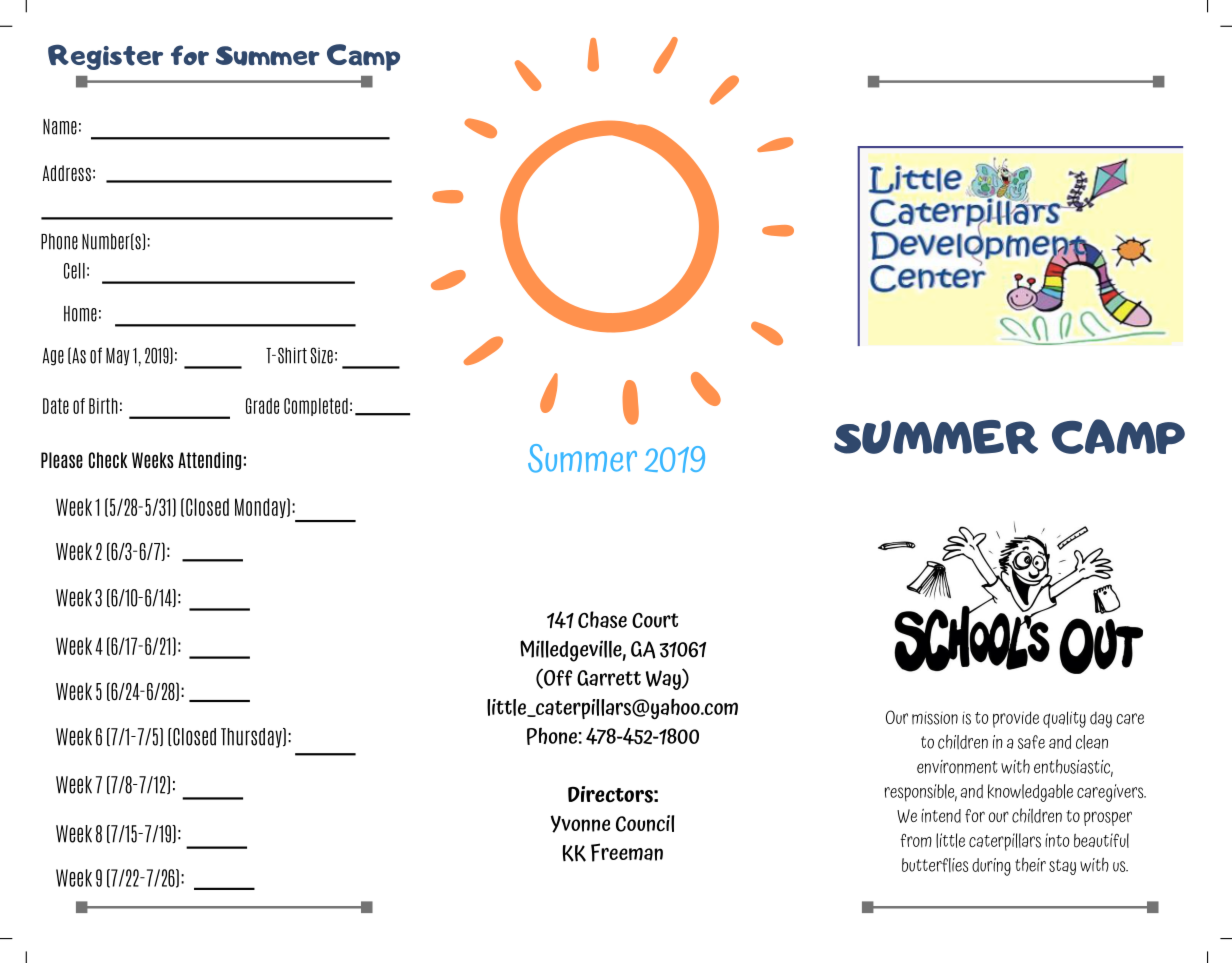 This image has width=1232, height=963. I want to click on Grade, so click(262, 406).
